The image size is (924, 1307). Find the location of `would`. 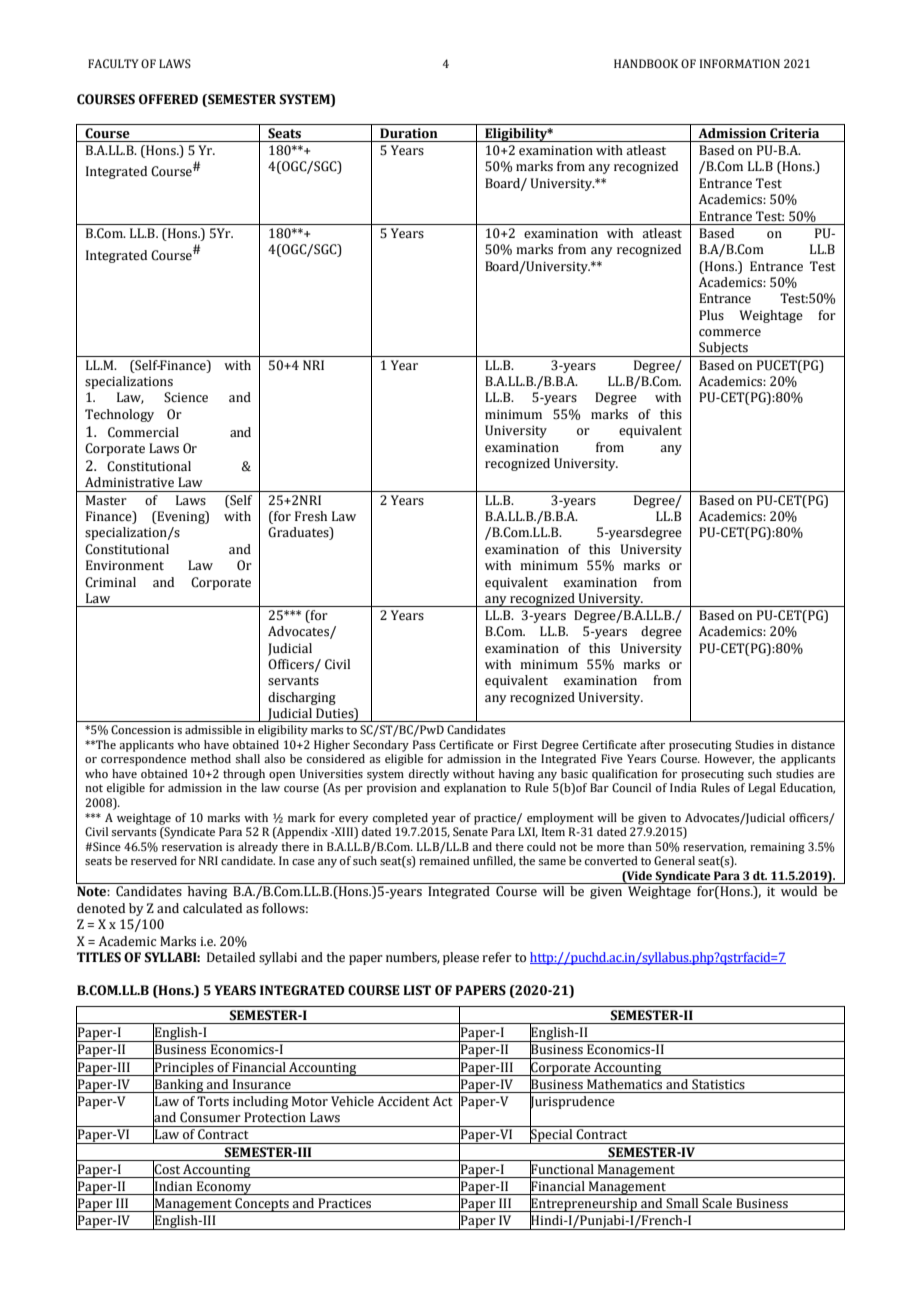

would is located at coordinates (799, 891).
